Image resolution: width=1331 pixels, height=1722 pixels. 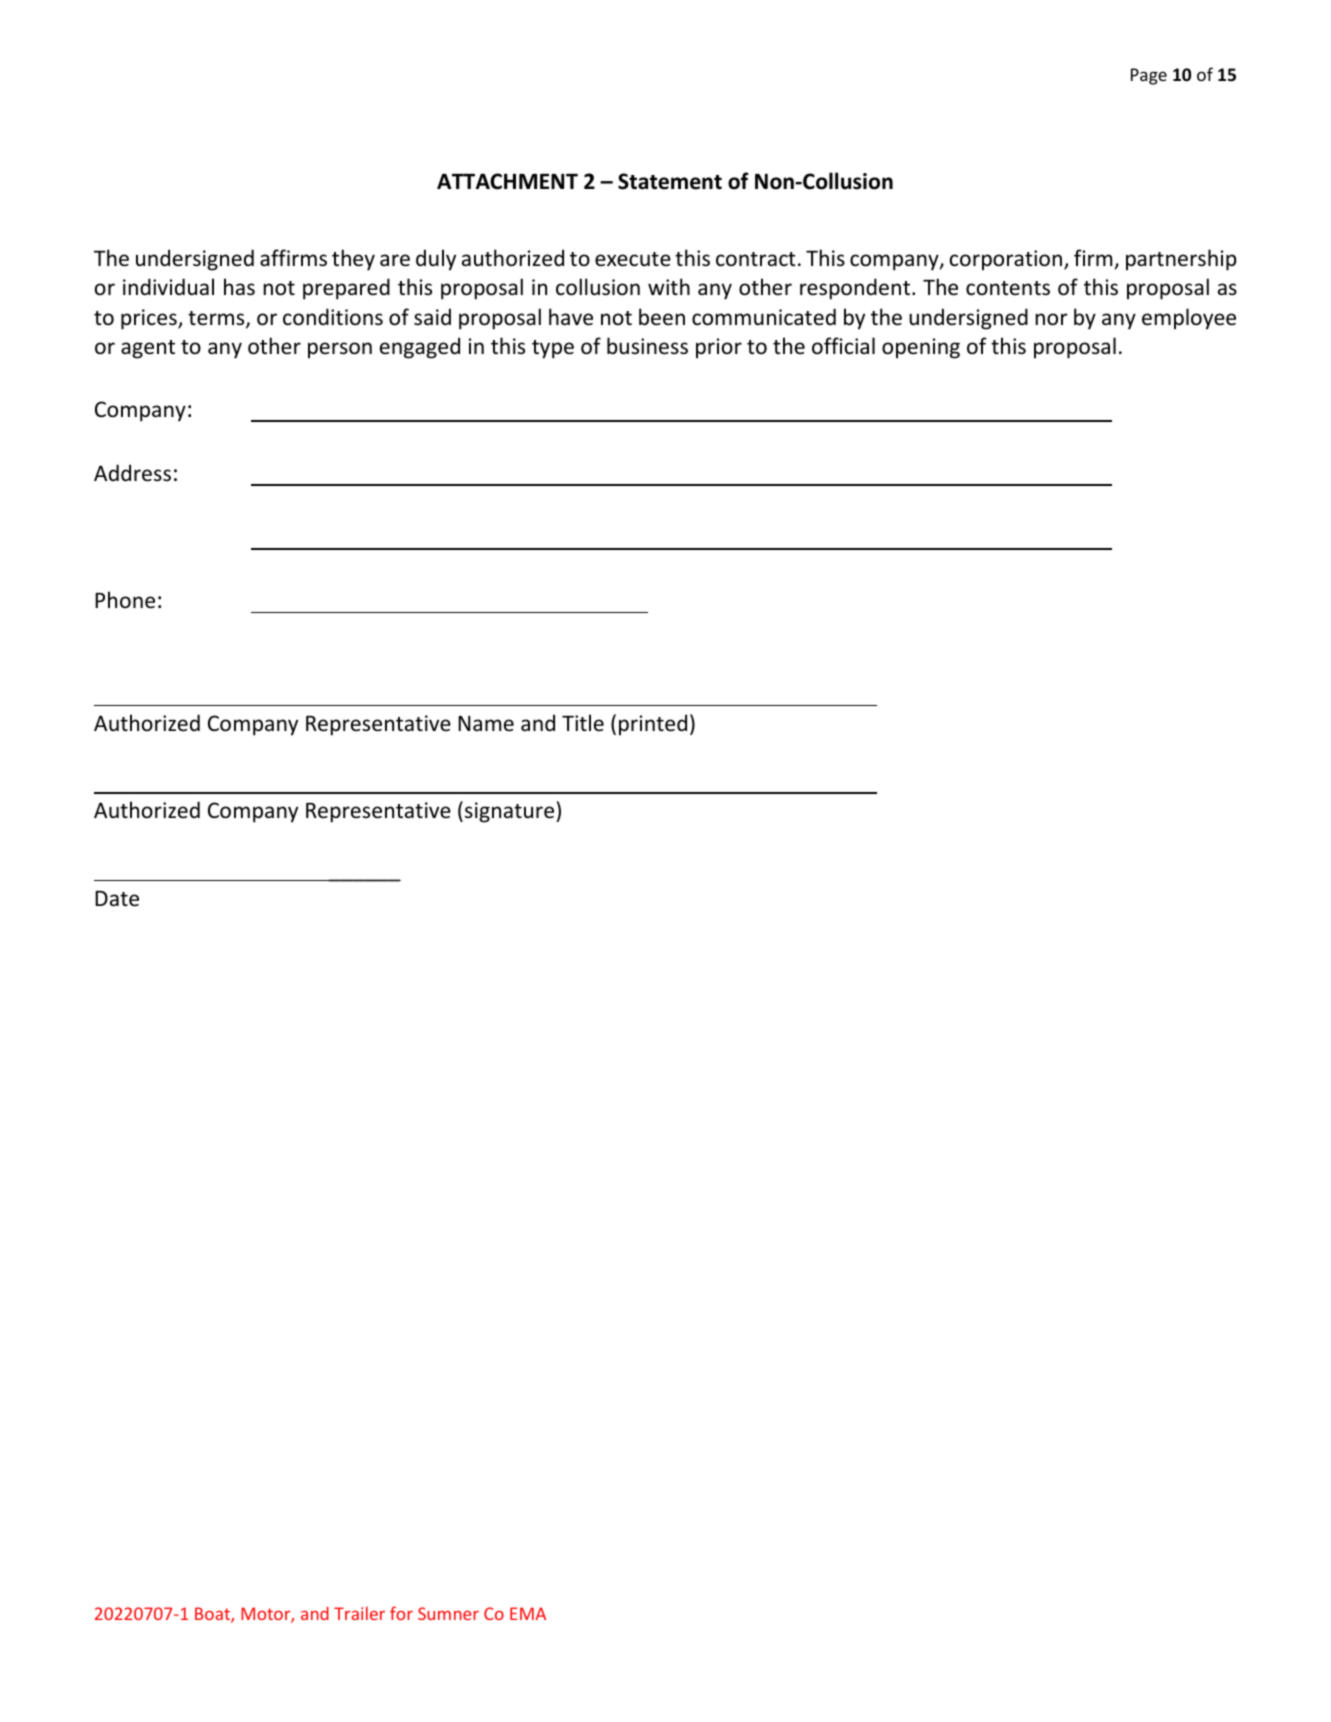 I want to click on they, so click(x=353, y=260).
